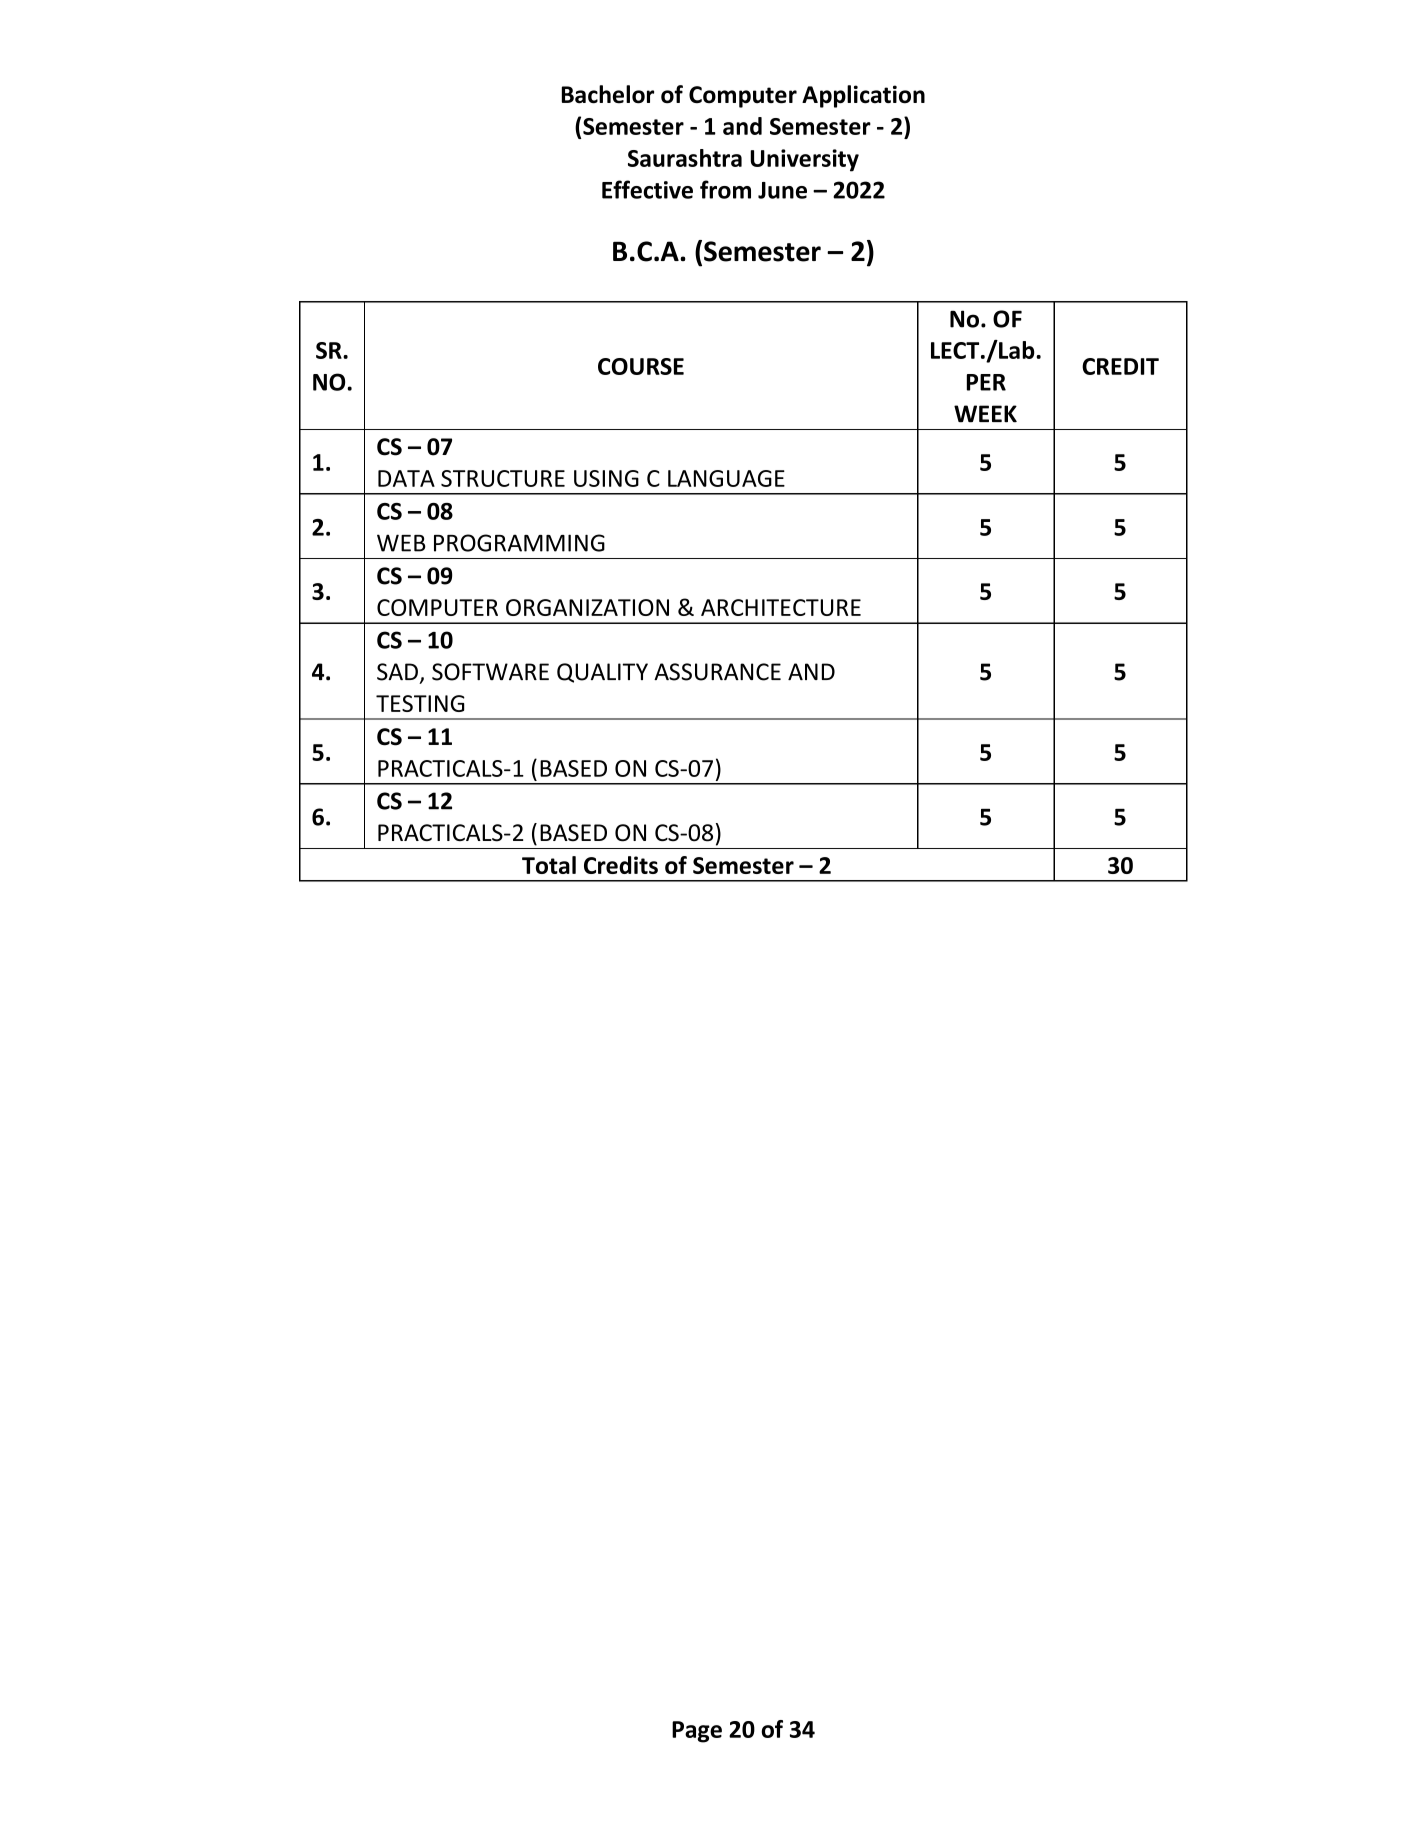  I want to click on from, so click(725, 189).
